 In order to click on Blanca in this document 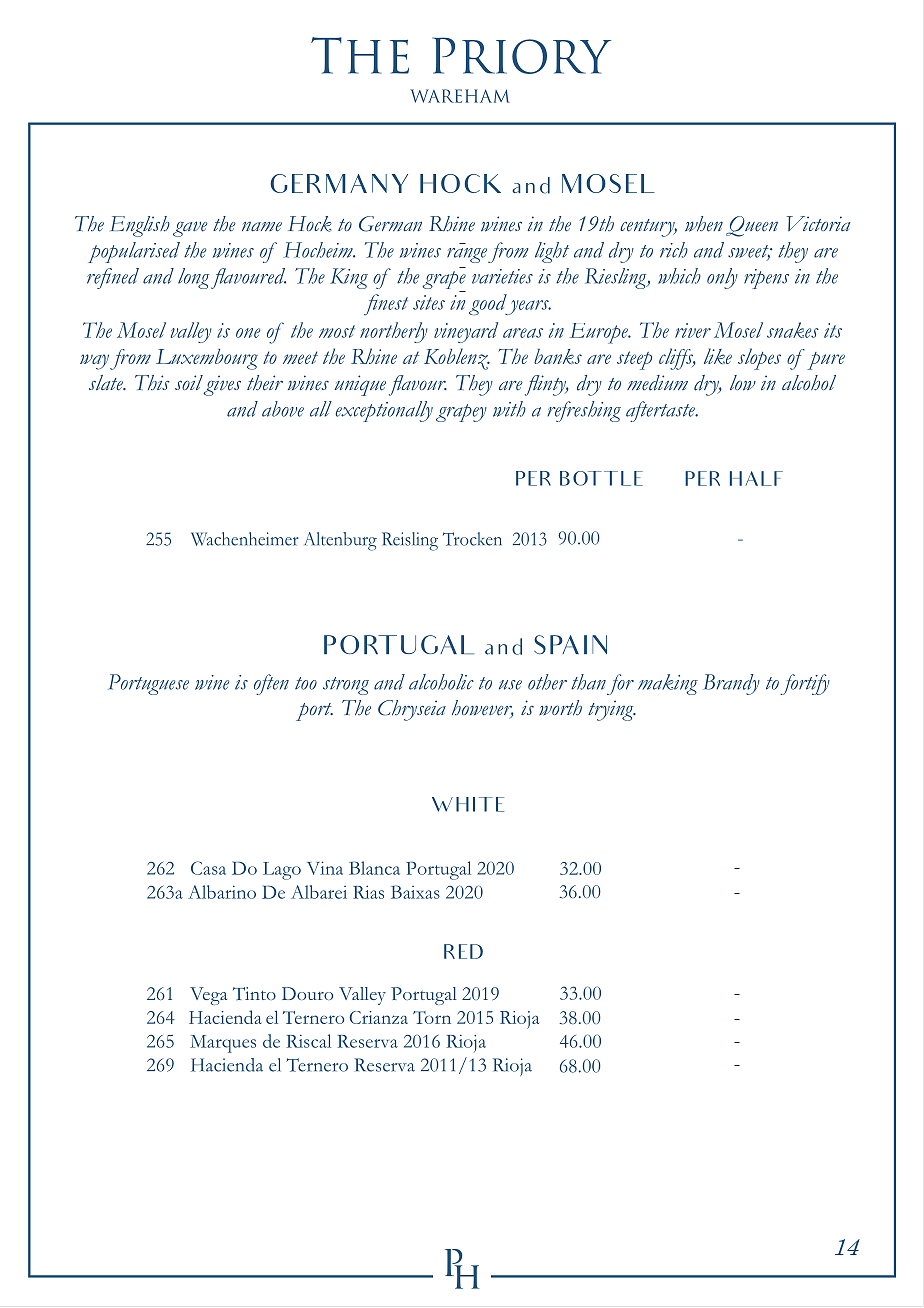, I will do `click(374, 868)`.
